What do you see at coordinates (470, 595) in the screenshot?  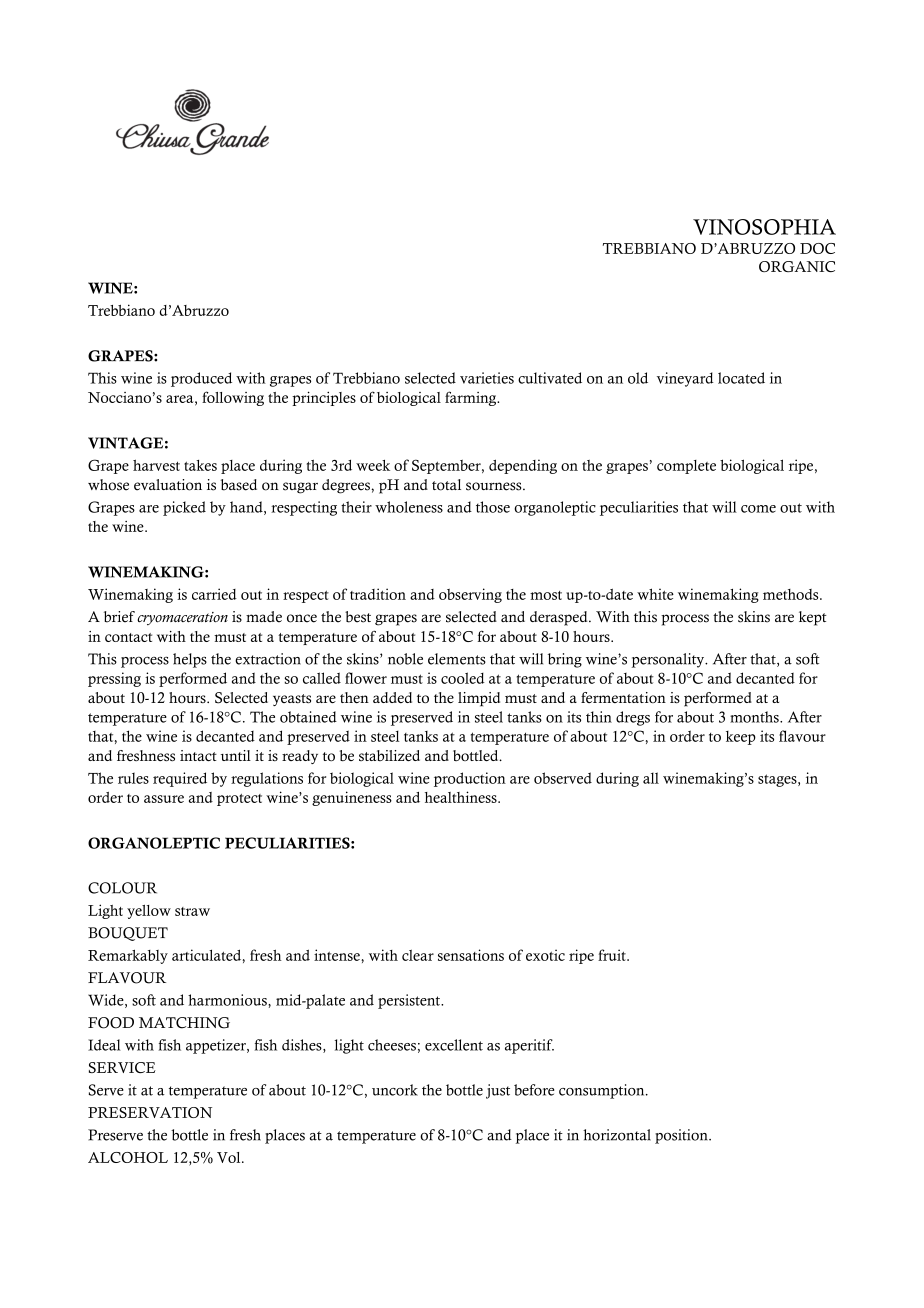 I see `observing` at bounding box center [470, 595].
